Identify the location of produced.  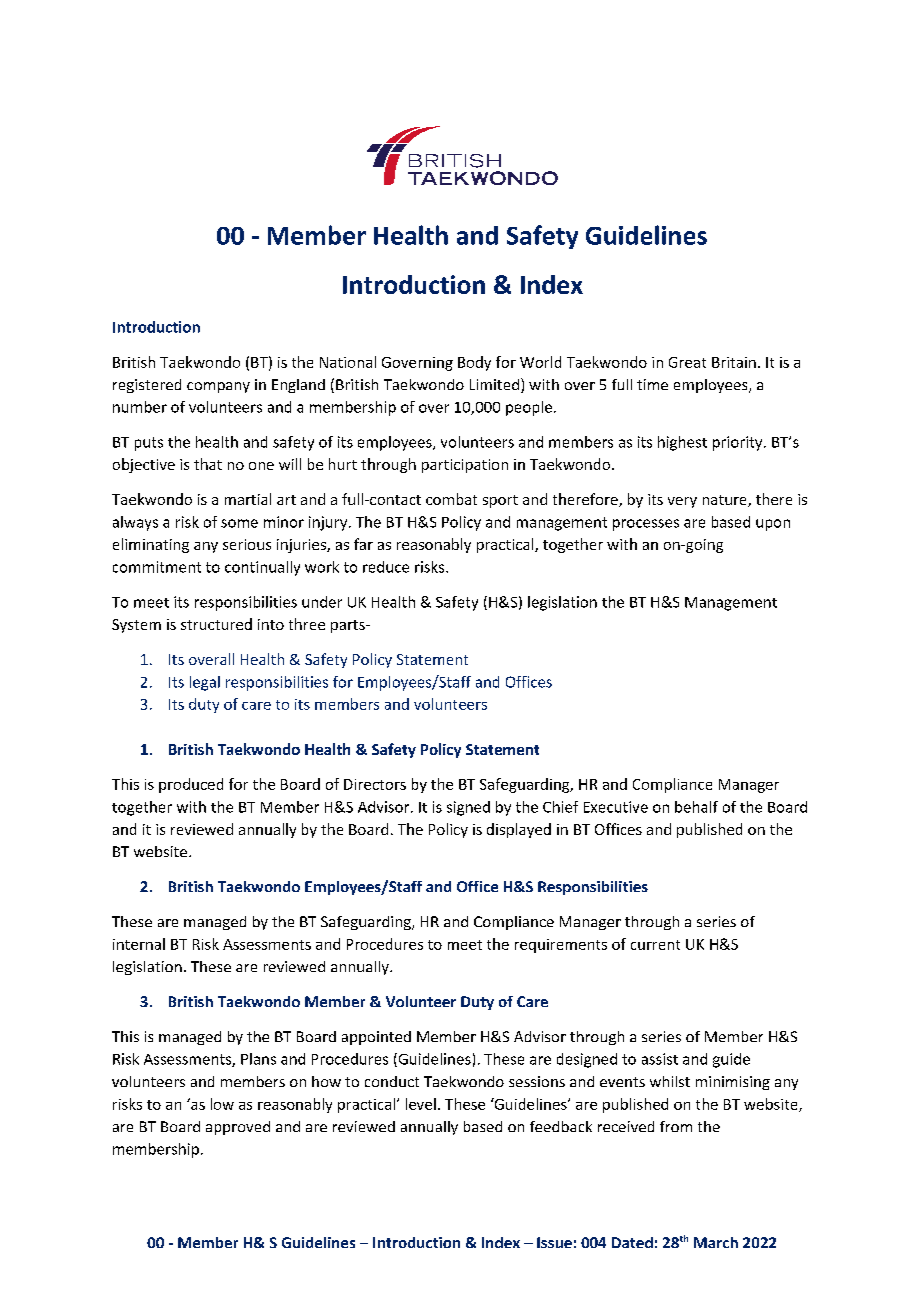
(191, 785).
